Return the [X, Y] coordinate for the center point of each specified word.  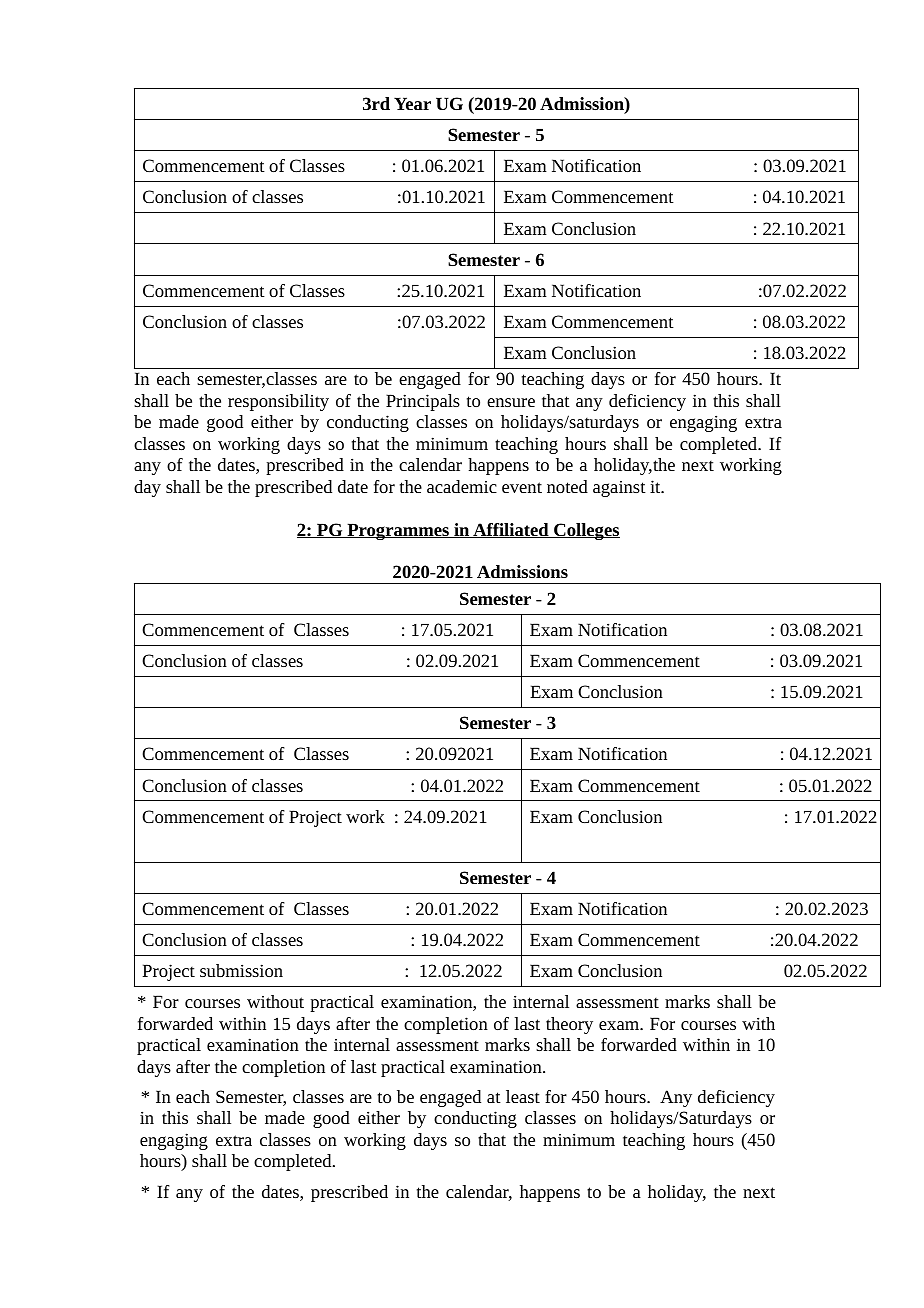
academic [462, 486]
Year [412, 103]
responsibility [278, 402]
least [523, 1096]
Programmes [398, 531]
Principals [423, 402]
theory [569, 1025]
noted [567, 486]
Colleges [586, 531]
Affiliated [511, 530]
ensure [511, 402]
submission [241, 970]
